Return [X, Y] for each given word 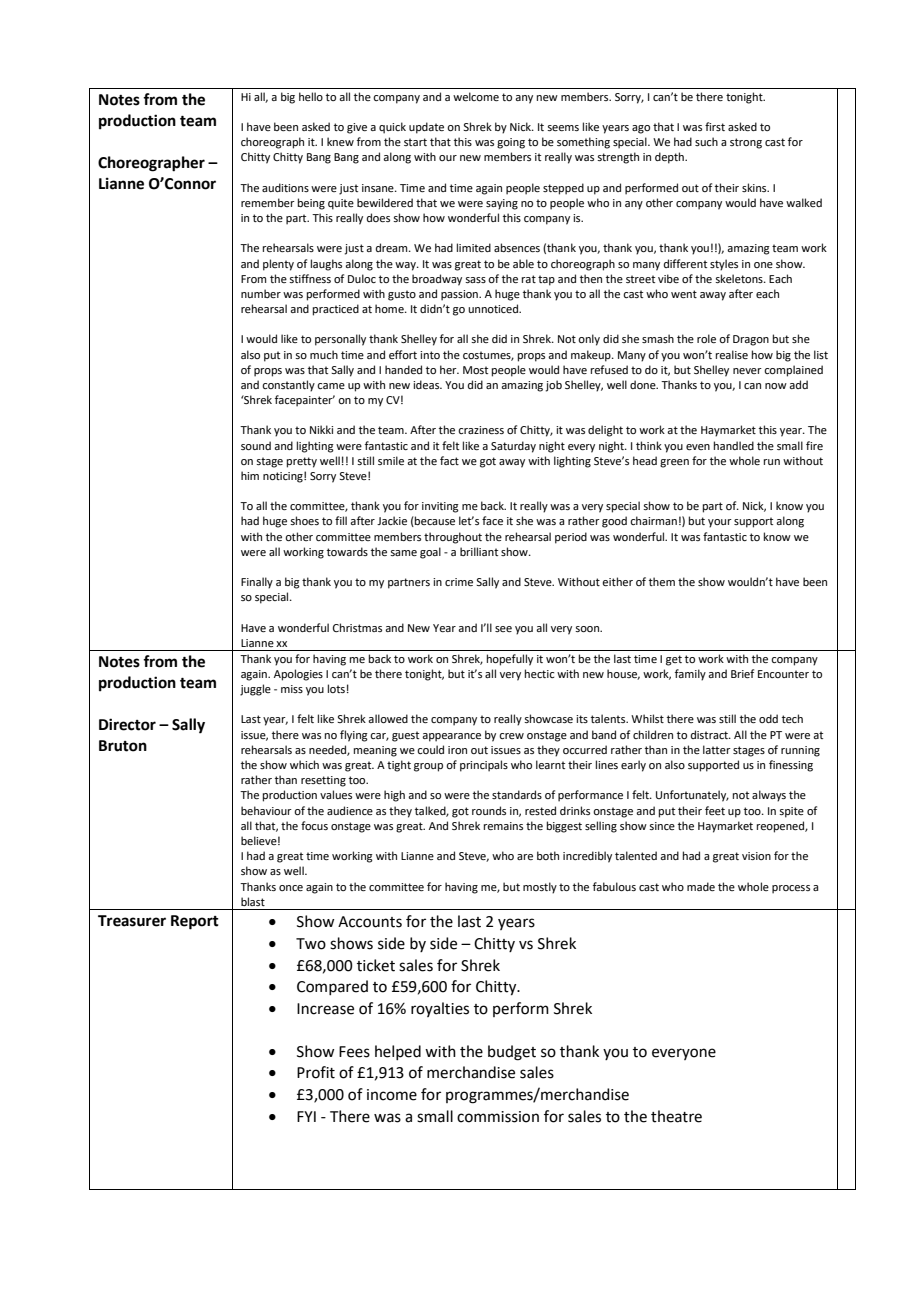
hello [311, 96]
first [715, 126]
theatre [676, 1116]
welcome [476, 96]
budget [512, 1053]
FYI [306, 1116]
